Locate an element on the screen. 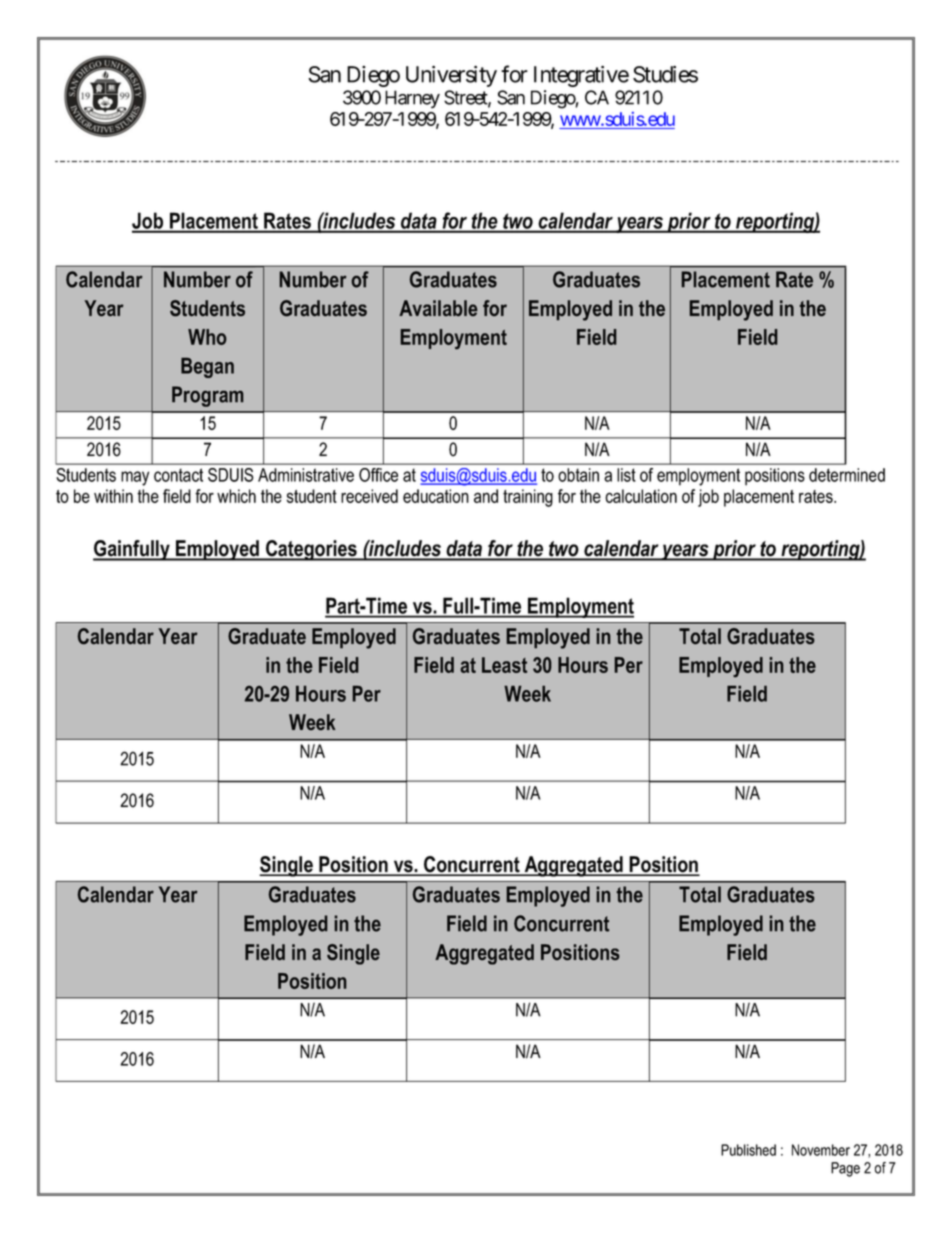 Image resolution: width=952 pixels, height=1233 pixels. Available is located at coordinates (438, 308).
